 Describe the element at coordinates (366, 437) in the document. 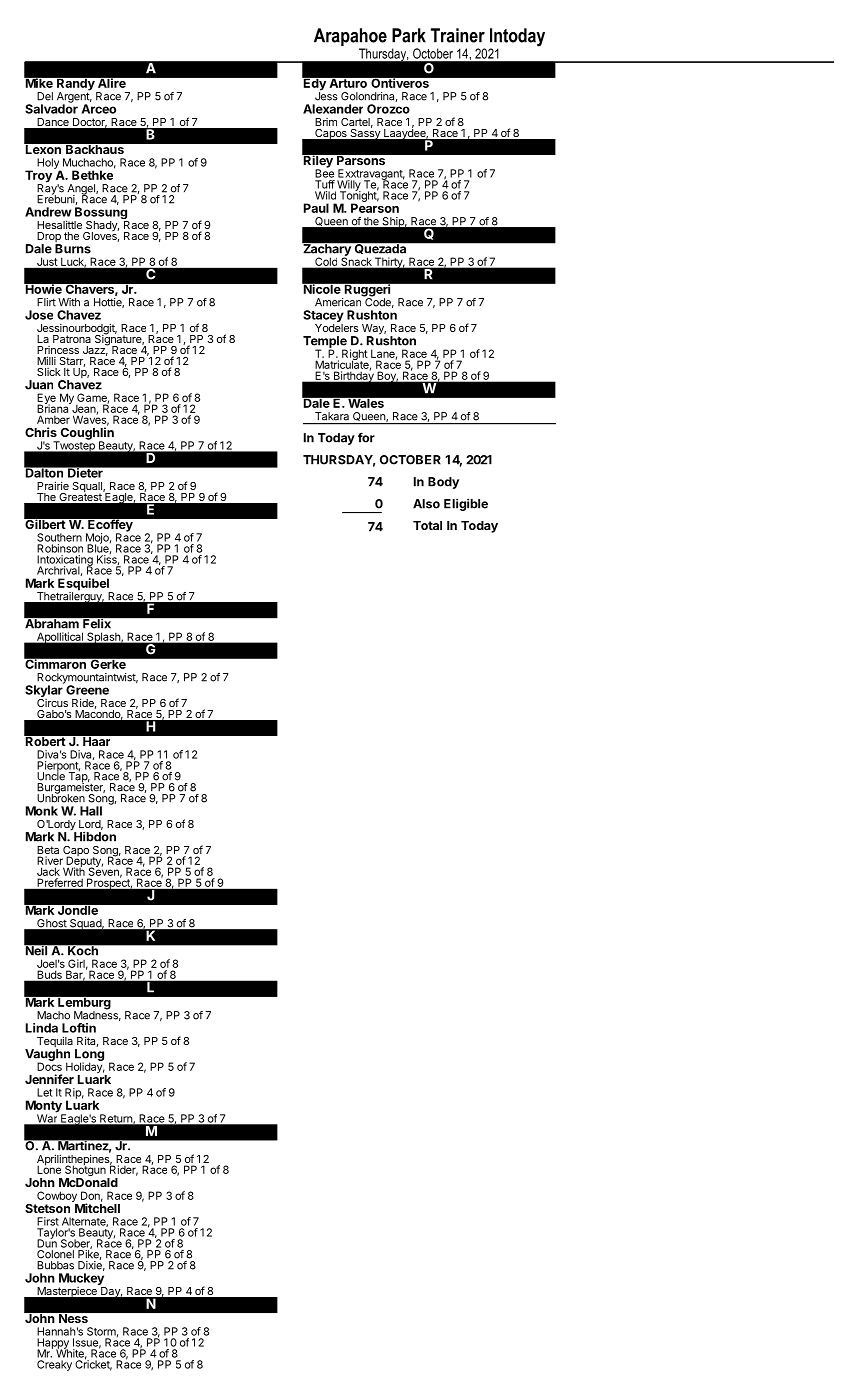

I see `for` at that location.
